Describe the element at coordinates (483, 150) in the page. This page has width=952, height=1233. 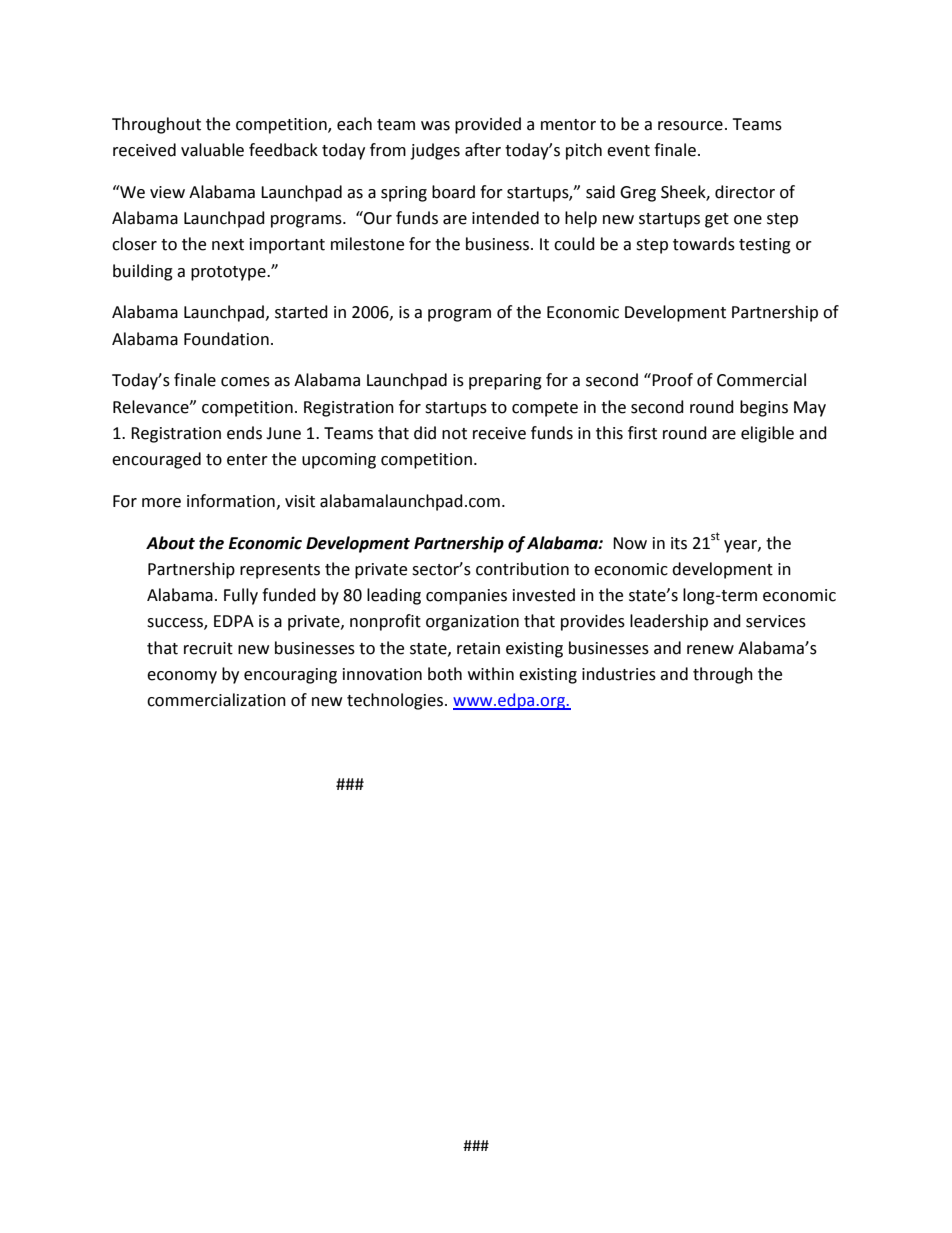
I see `after` at that location.
